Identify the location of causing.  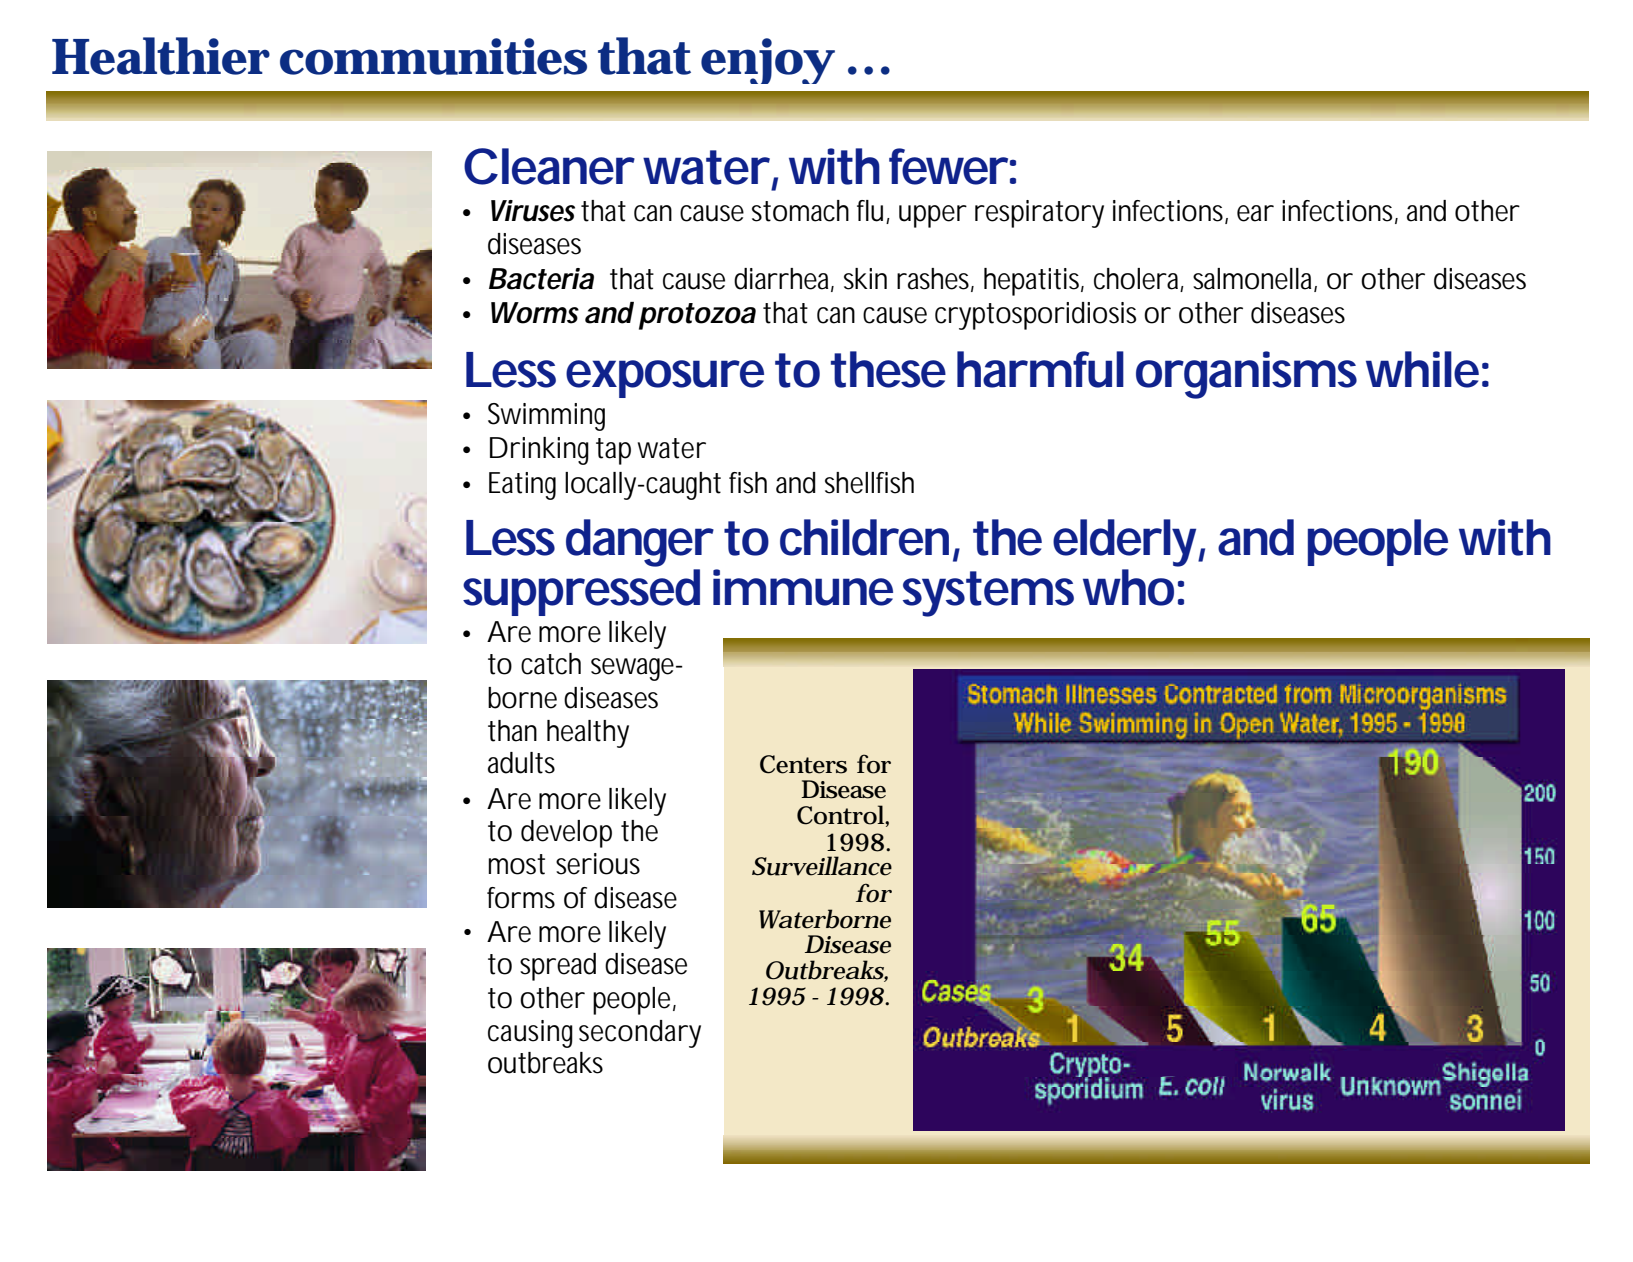
(530, 1034).
